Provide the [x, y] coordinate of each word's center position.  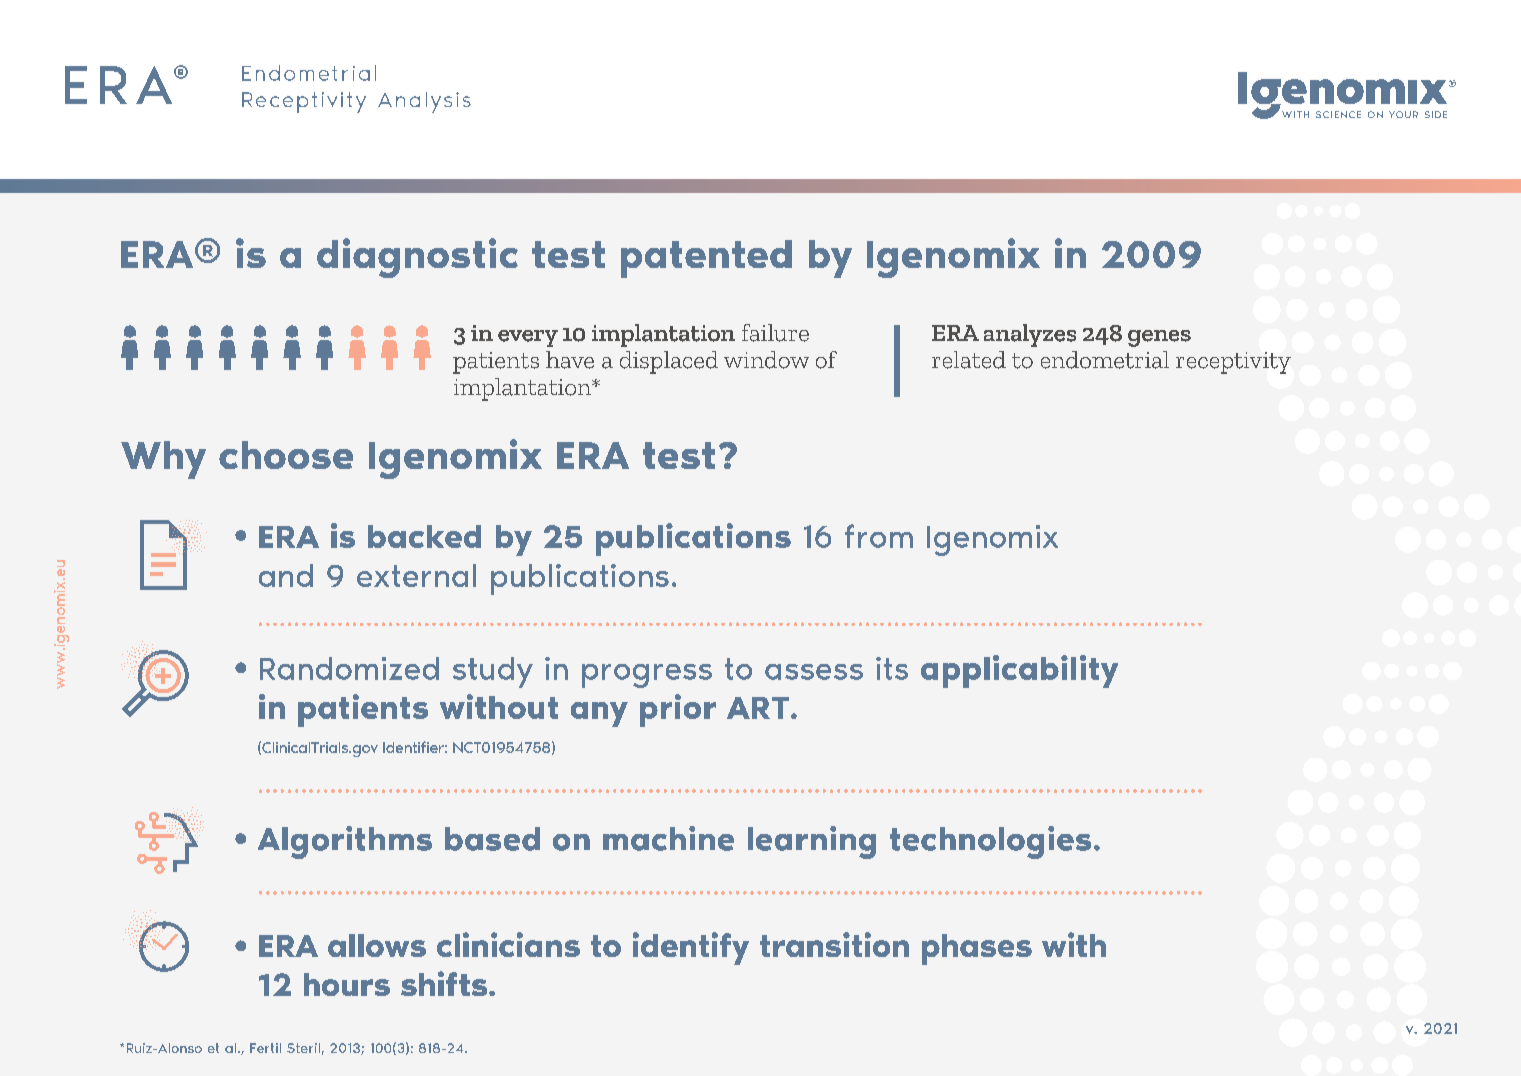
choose [286, 455]
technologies [990, 842]
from [879, 536]
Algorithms [345, 842]
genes [1159, 338]
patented [706, 259]
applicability [1019, 671]
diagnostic [417, 258]
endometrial [1105, 360]
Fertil [265, 1048]
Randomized [349, 668]
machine [668, 838]
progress [647, 676]
